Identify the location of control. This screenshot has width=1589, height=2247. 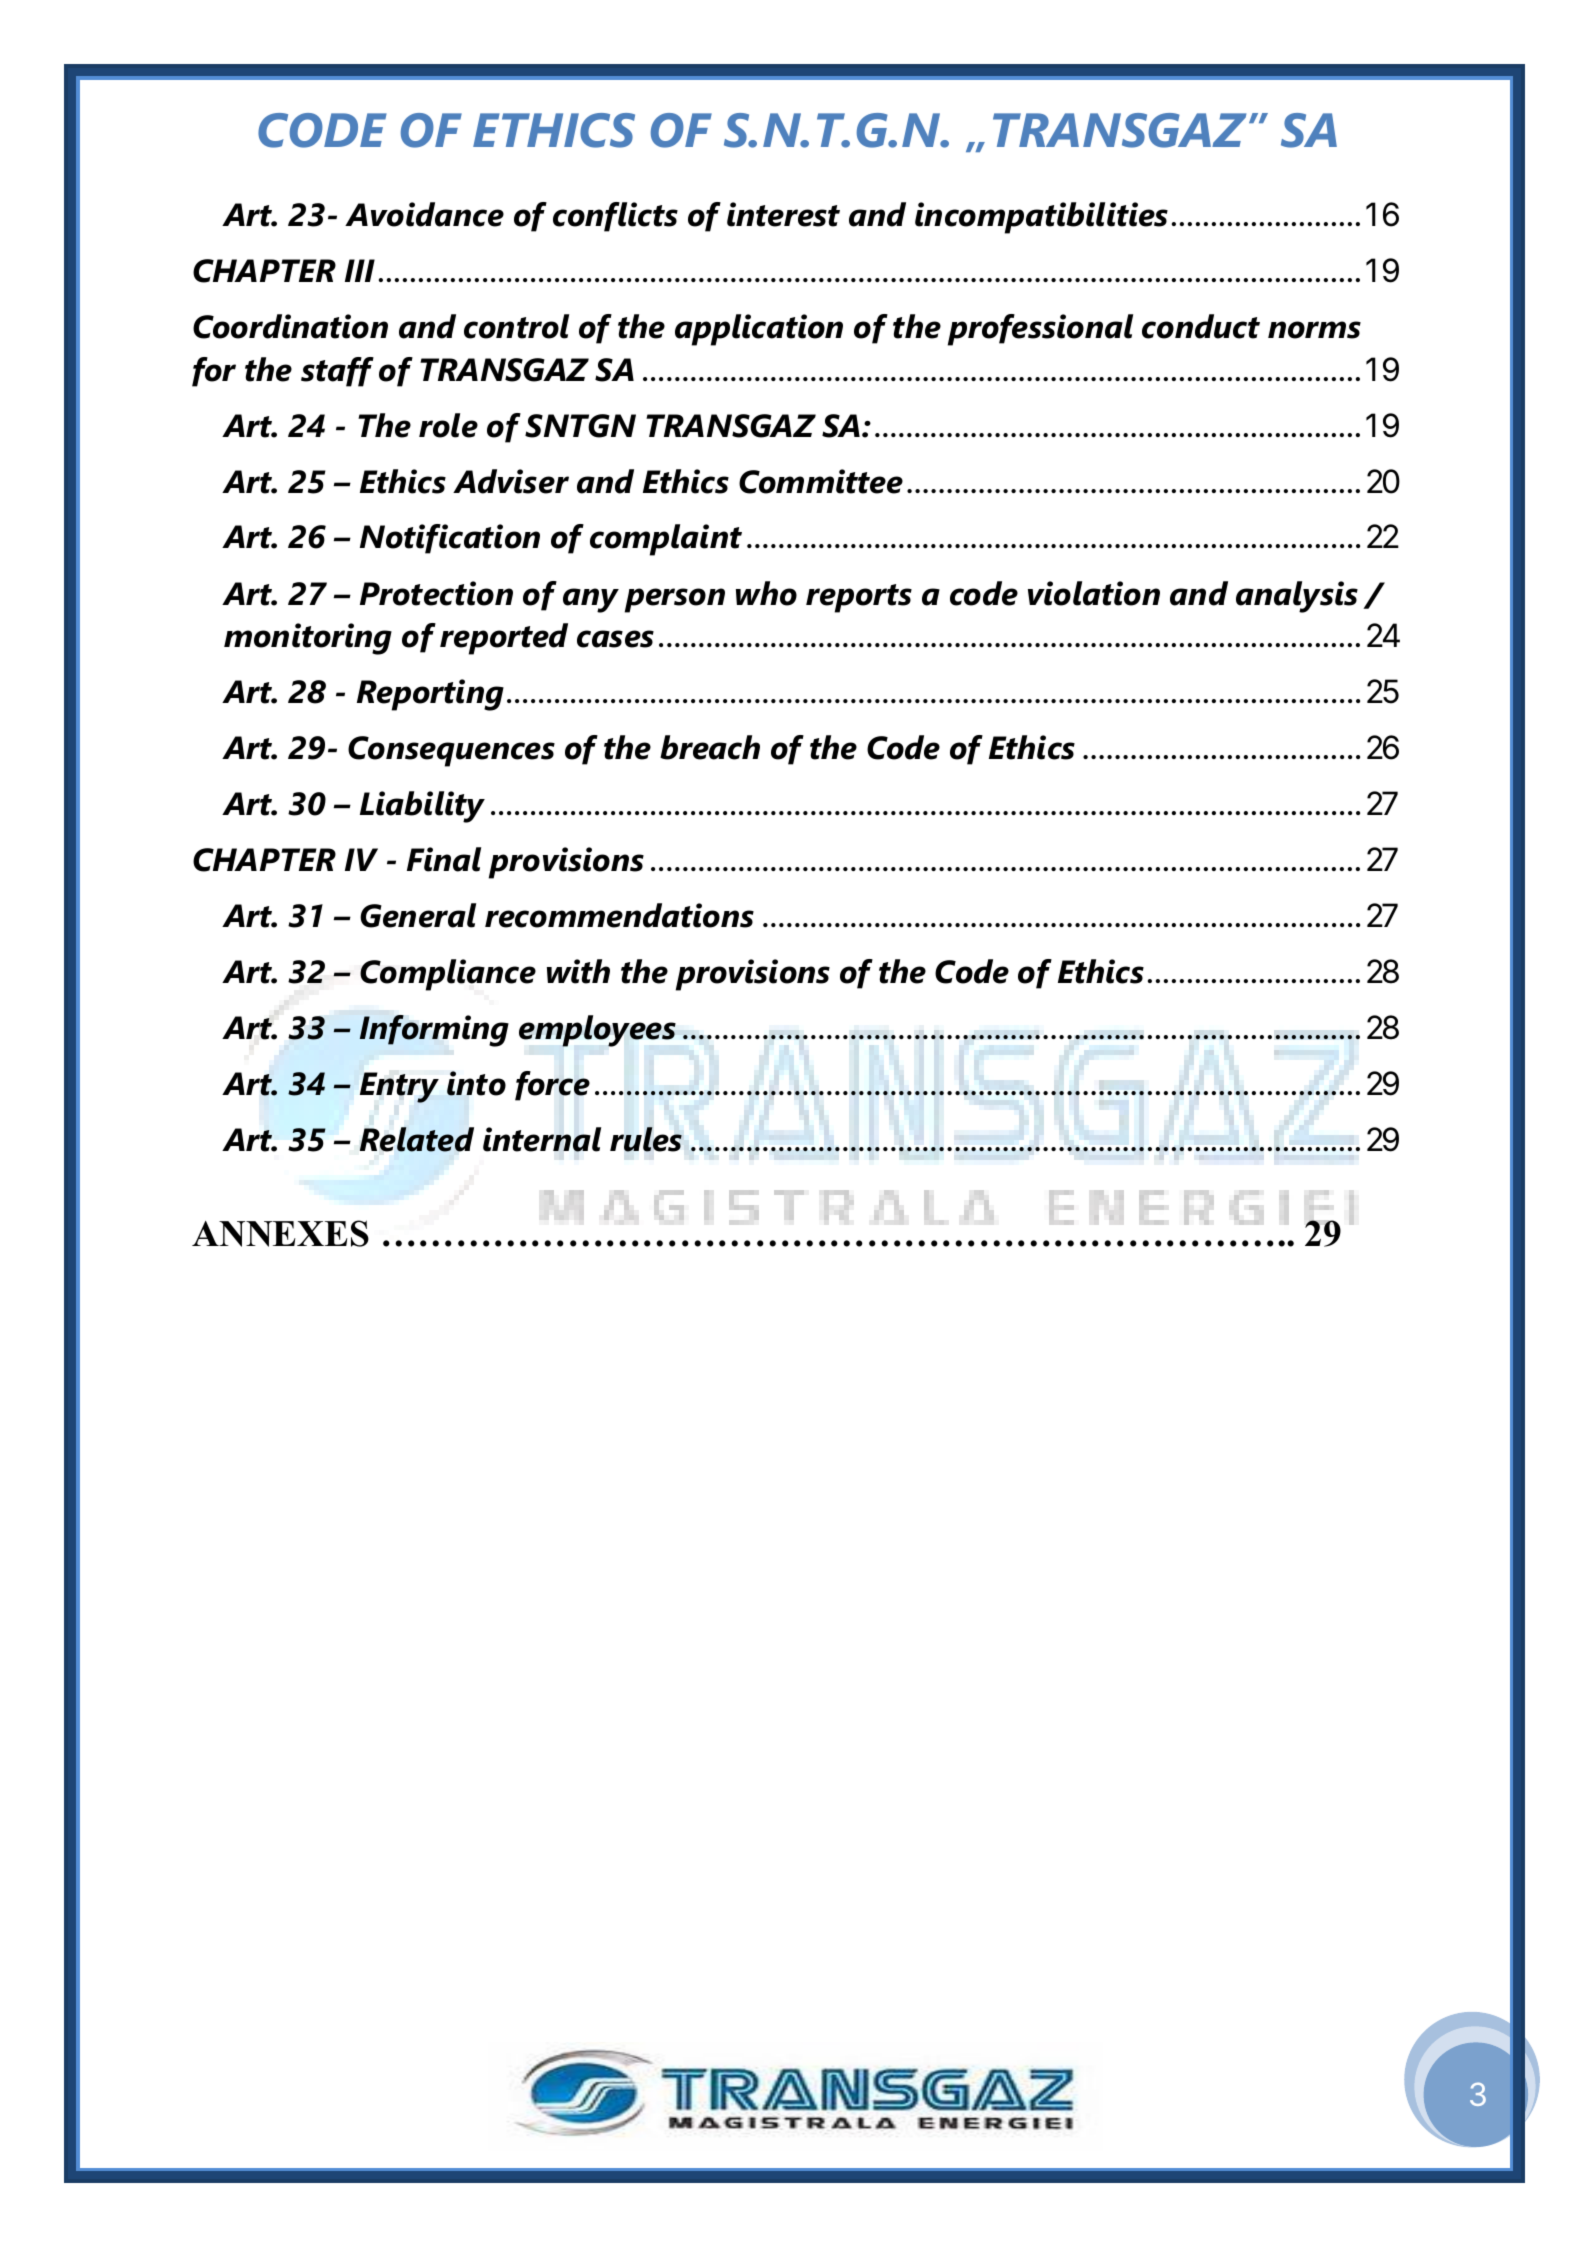
(516, 326).
